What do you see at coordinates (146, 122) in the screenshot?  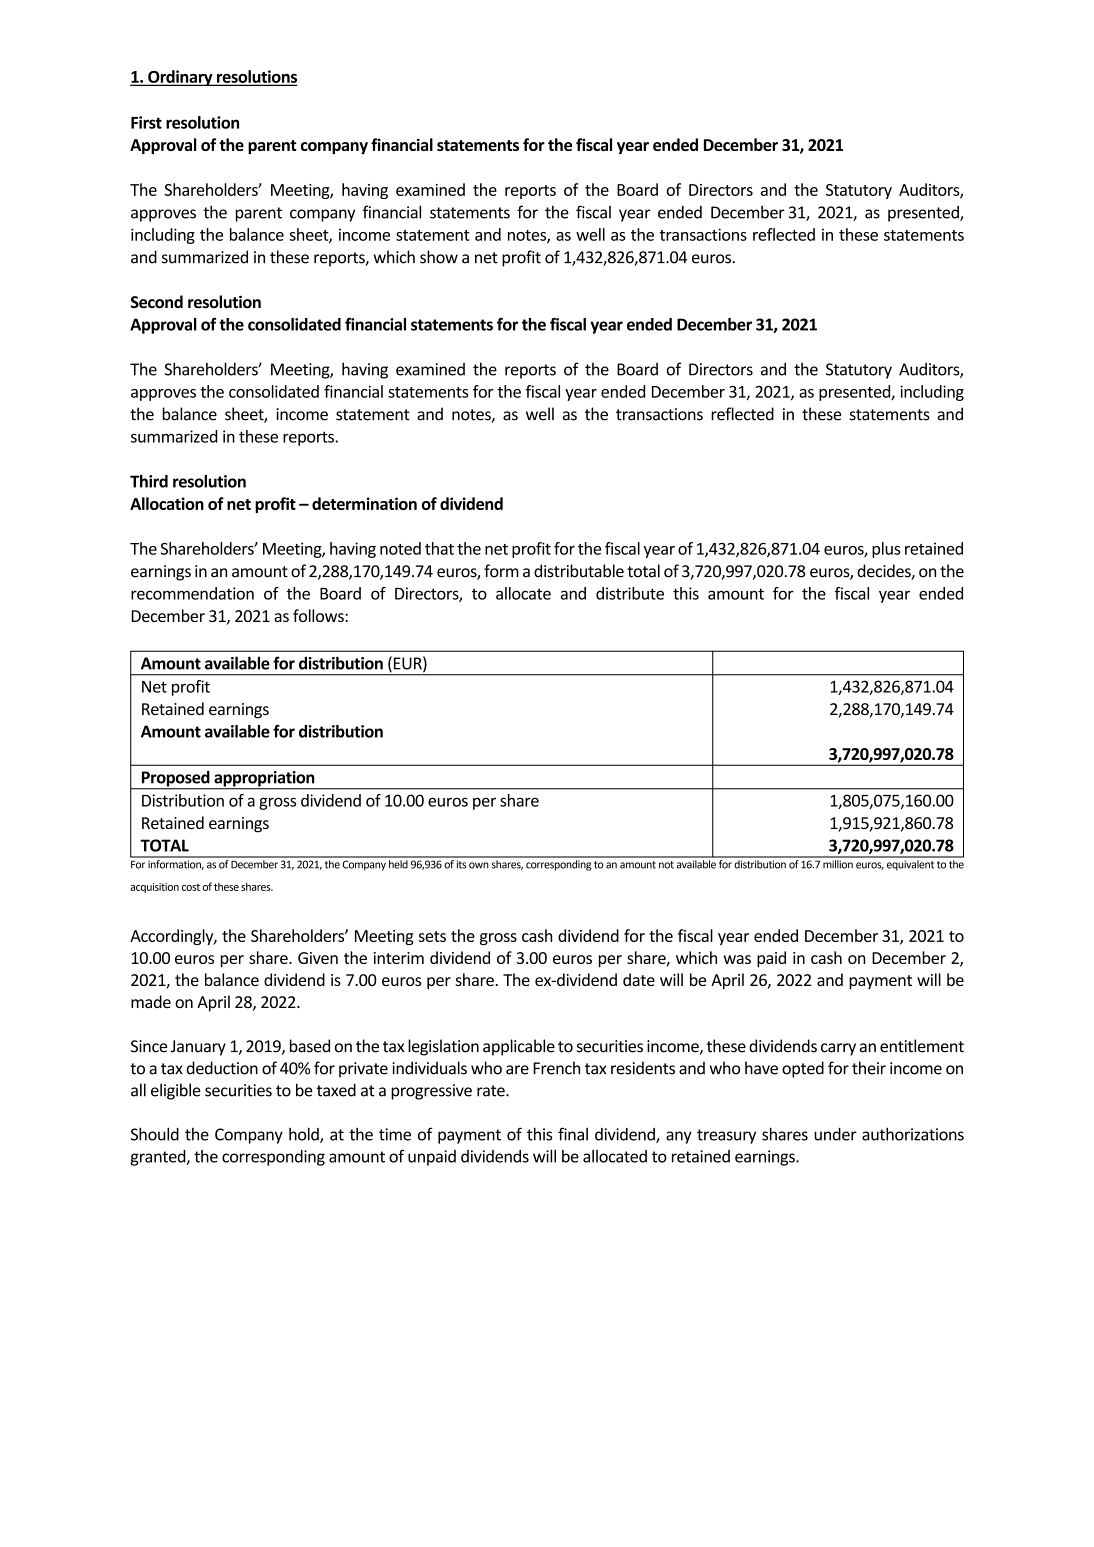 I see `First` at bounding box center [146, 122].
